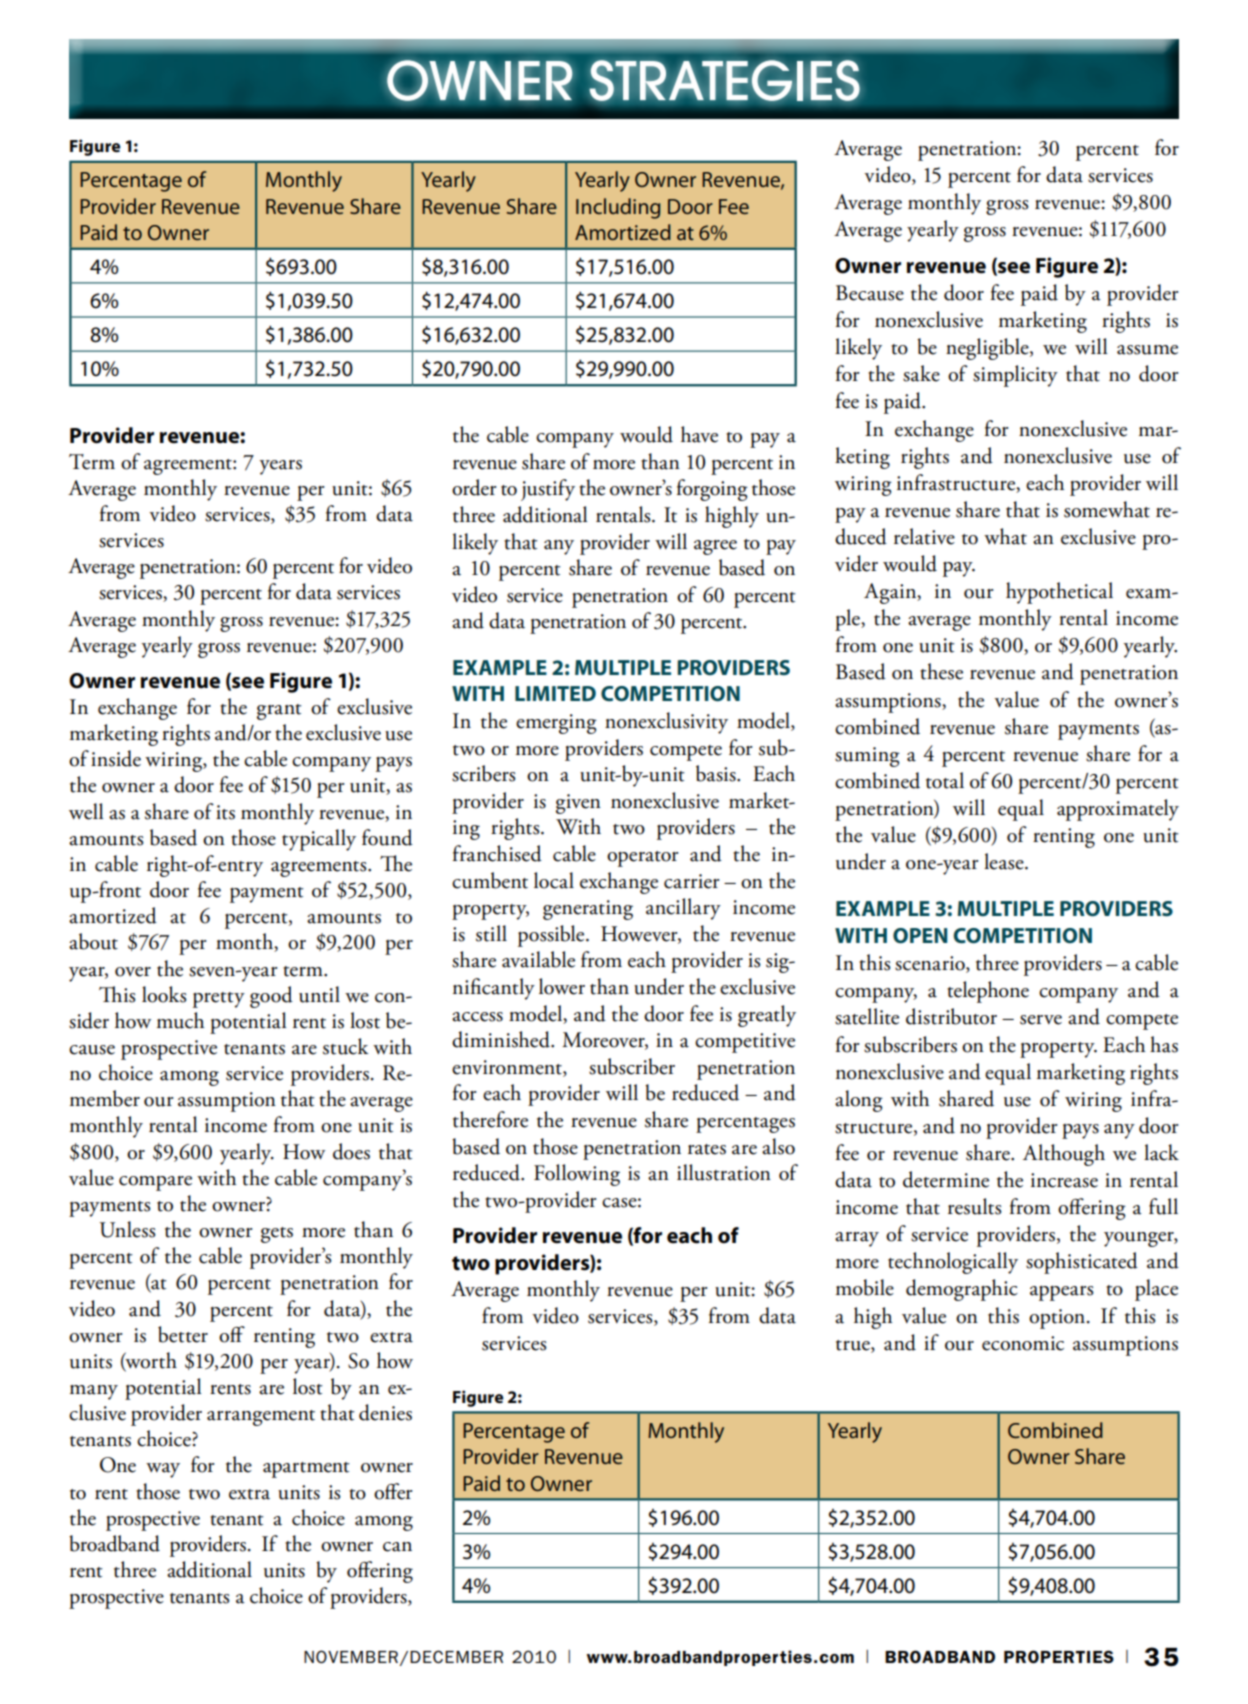 This image has width=1248, height=1704. I want to click on rates, so click(707, 1149).
